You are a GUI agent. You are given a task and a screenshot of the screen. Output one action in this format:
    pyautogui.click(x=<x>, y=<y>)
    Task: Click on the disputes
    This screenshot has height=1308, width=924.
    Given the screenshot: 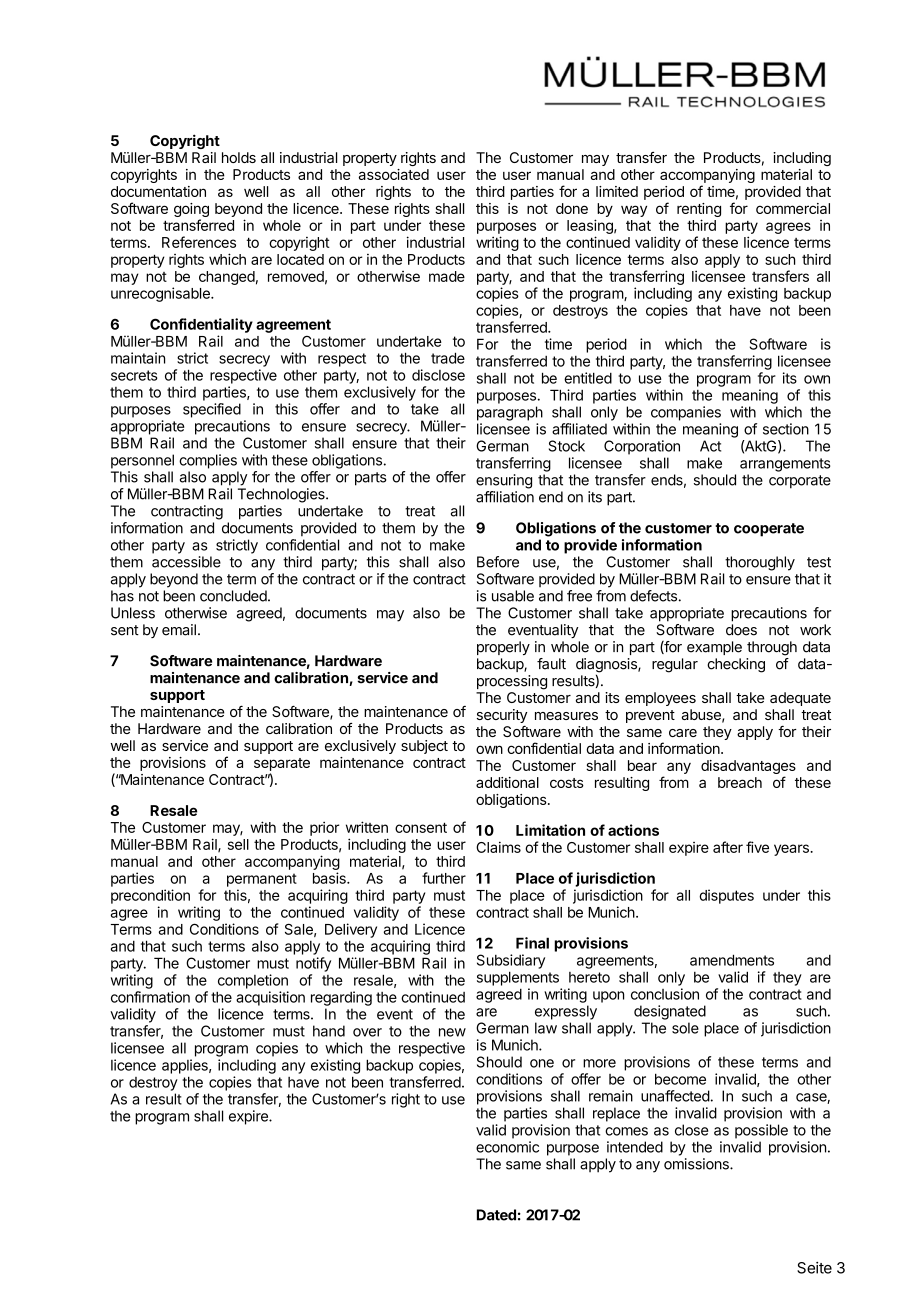 What is the action you would take?
    pyautogui.click(x=726, y=896)
